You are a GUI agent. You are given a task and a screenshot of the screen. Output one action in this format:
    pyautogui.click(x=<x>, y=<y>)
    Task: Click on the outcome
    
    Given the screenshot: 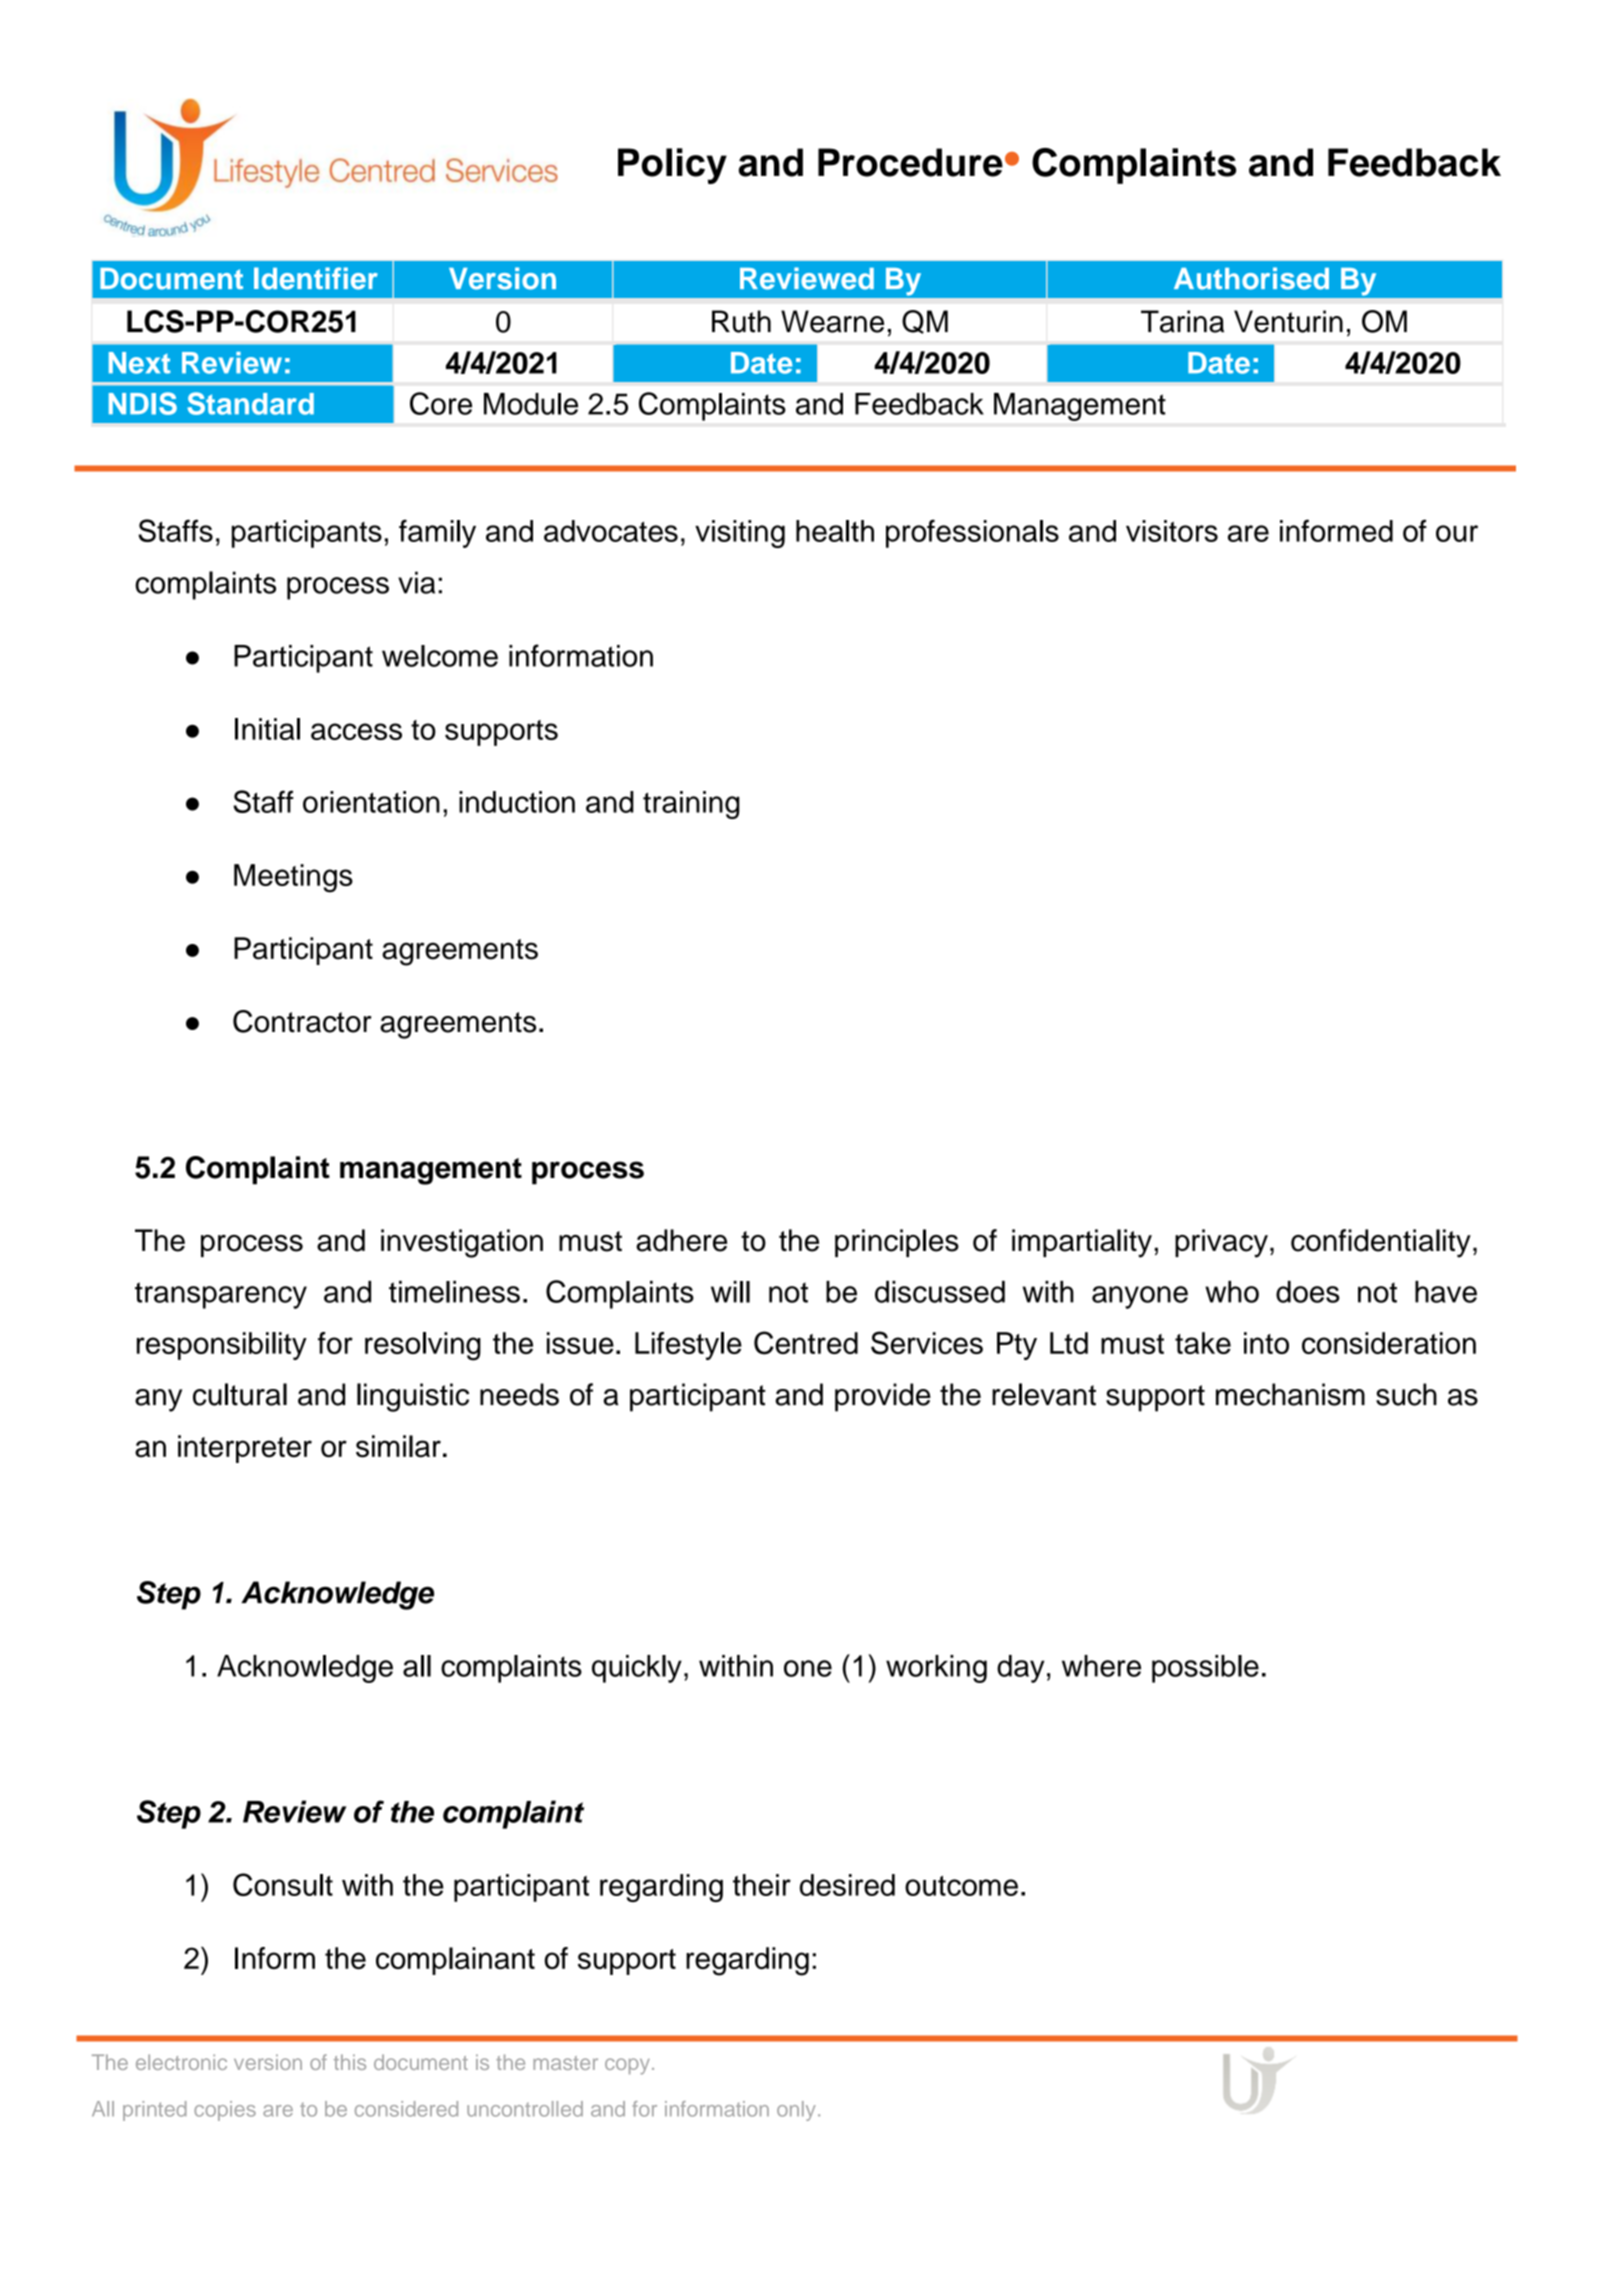 What is the action you would take?
    pyautogui.click(x=961, y=1886)
